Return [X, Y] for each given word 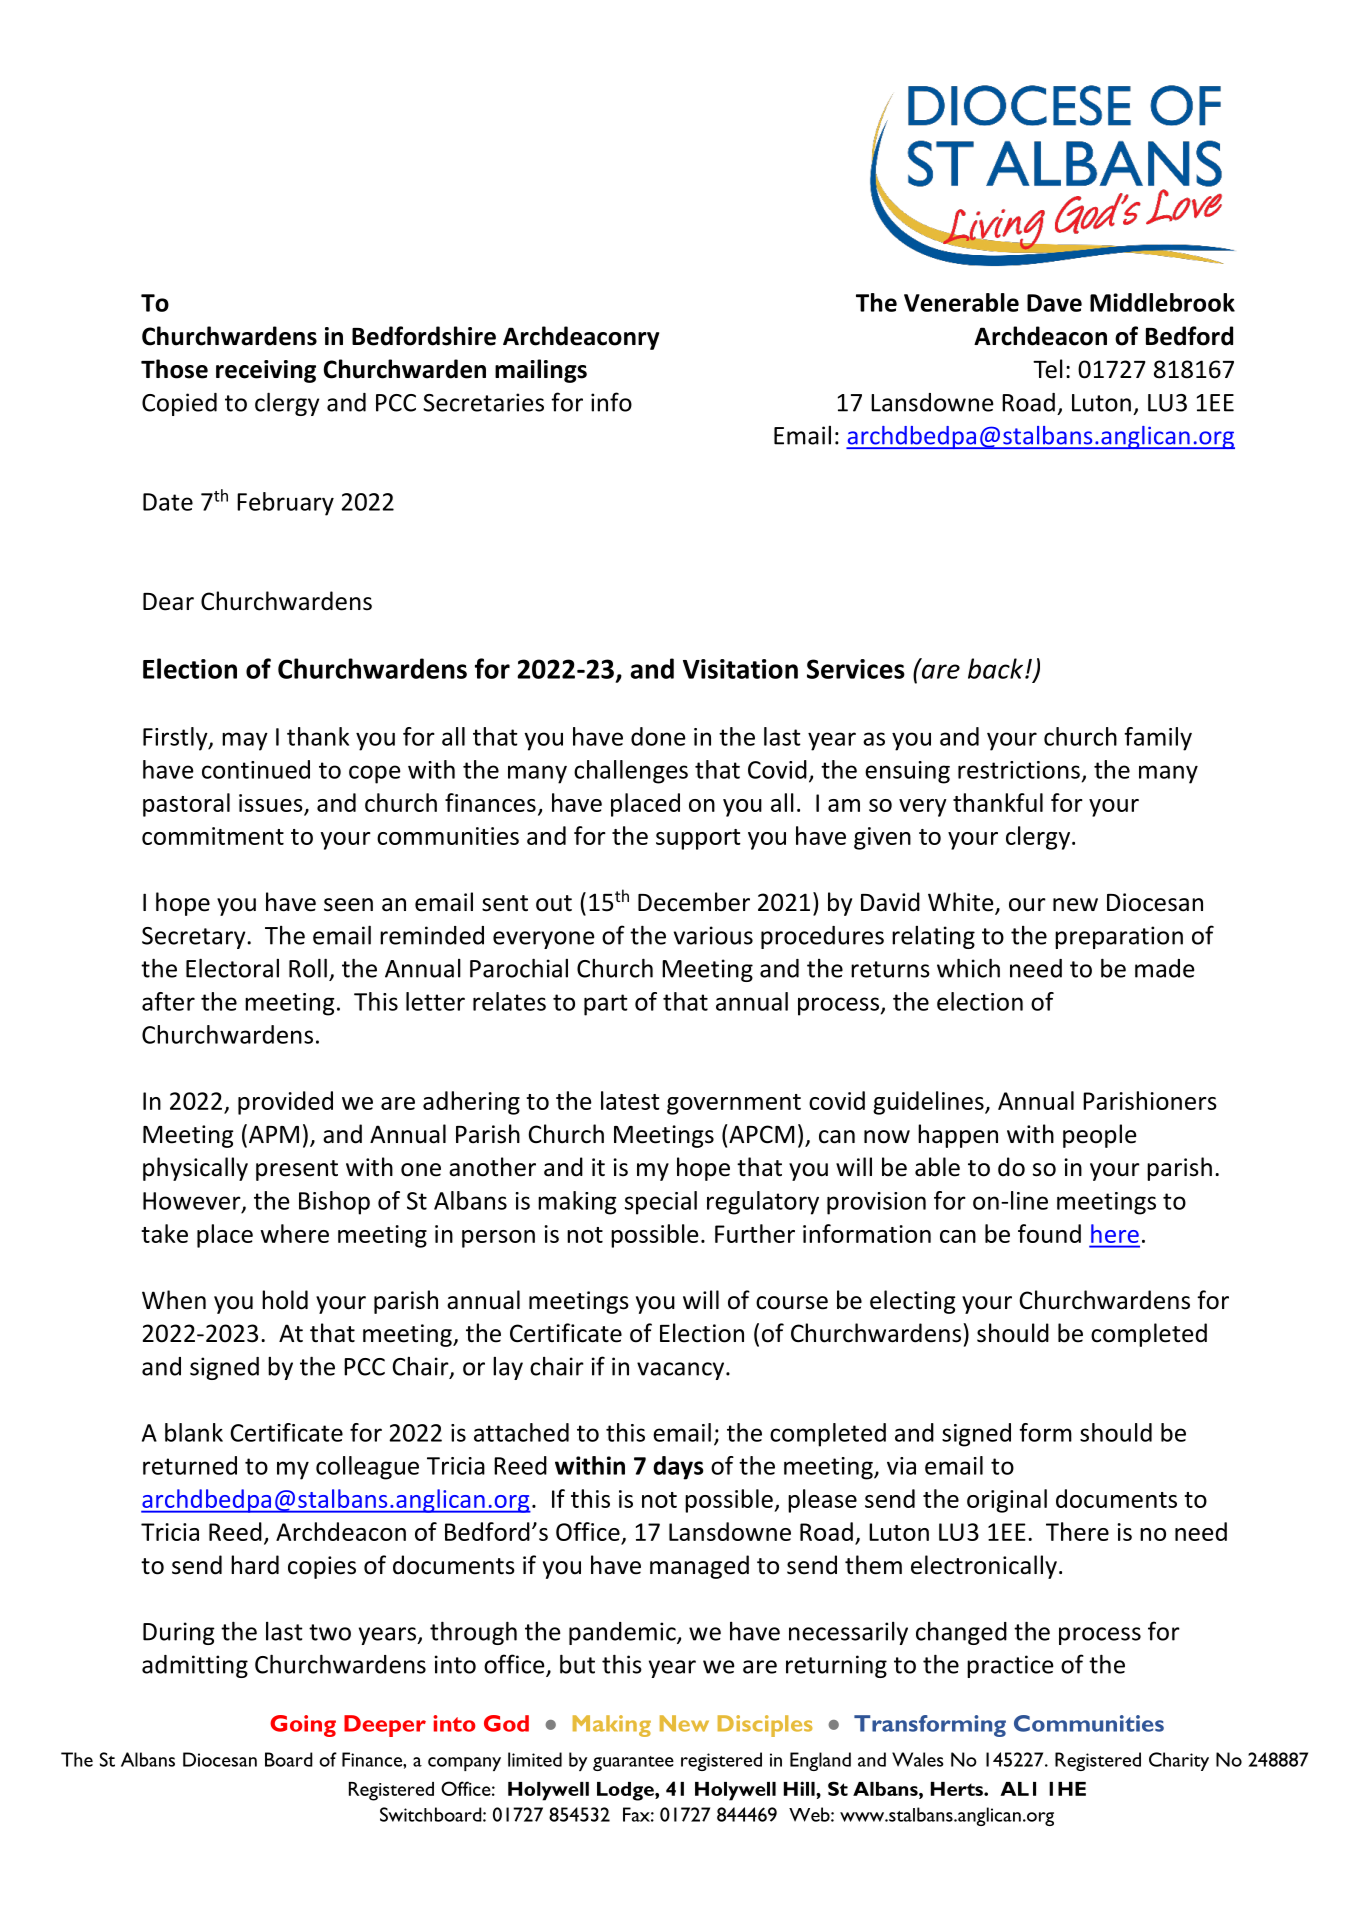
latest [630, 1100]
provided [285, 1103]
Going [303, 1726]
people [1100, 1136]
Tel [1048, 369]
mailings [541, 371]
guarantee [633, 1763]
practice [1010, 1666]
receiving [266, 371]
